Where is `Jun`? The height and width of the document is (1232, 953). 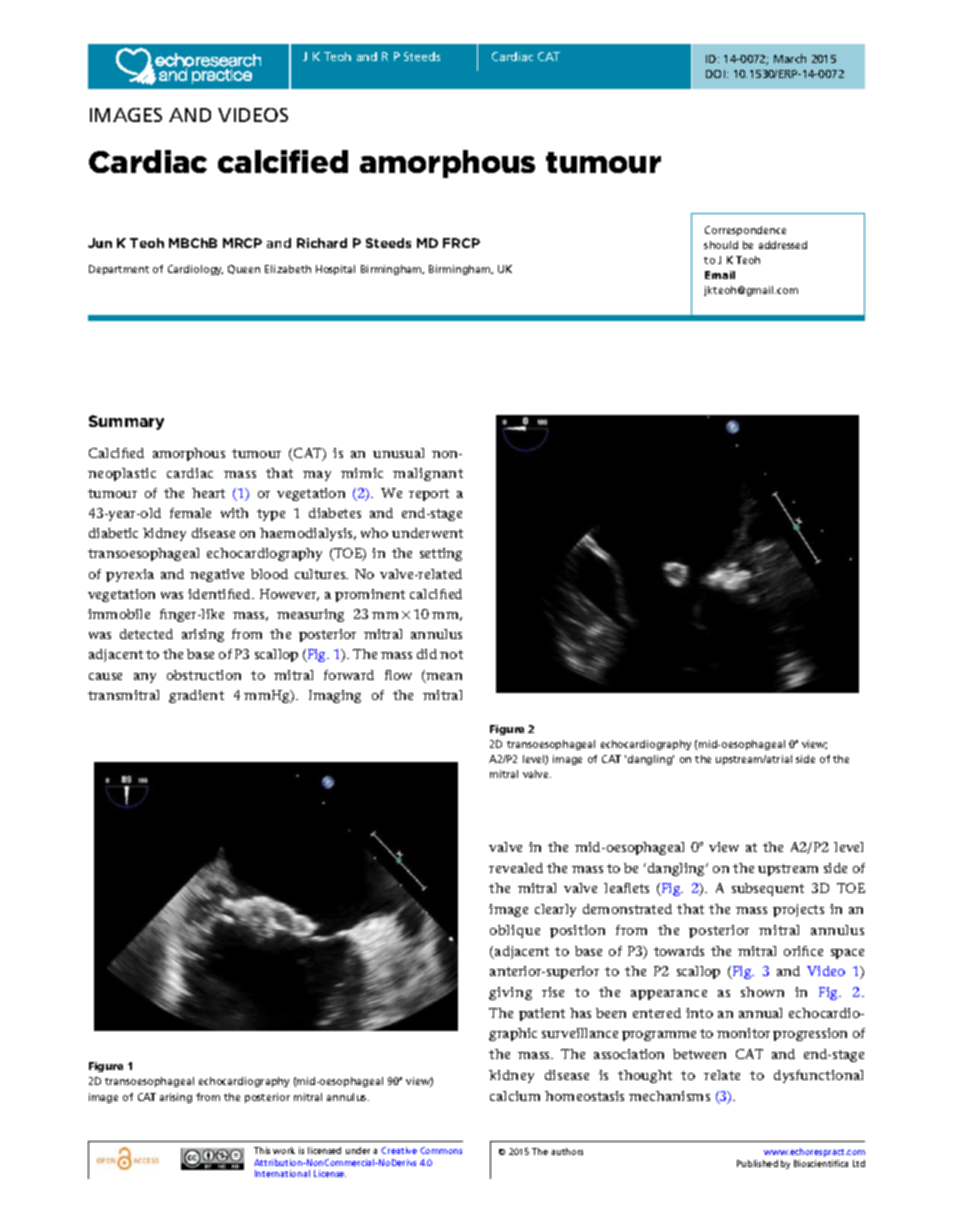 Jun is located at coordinates (100, 243).
